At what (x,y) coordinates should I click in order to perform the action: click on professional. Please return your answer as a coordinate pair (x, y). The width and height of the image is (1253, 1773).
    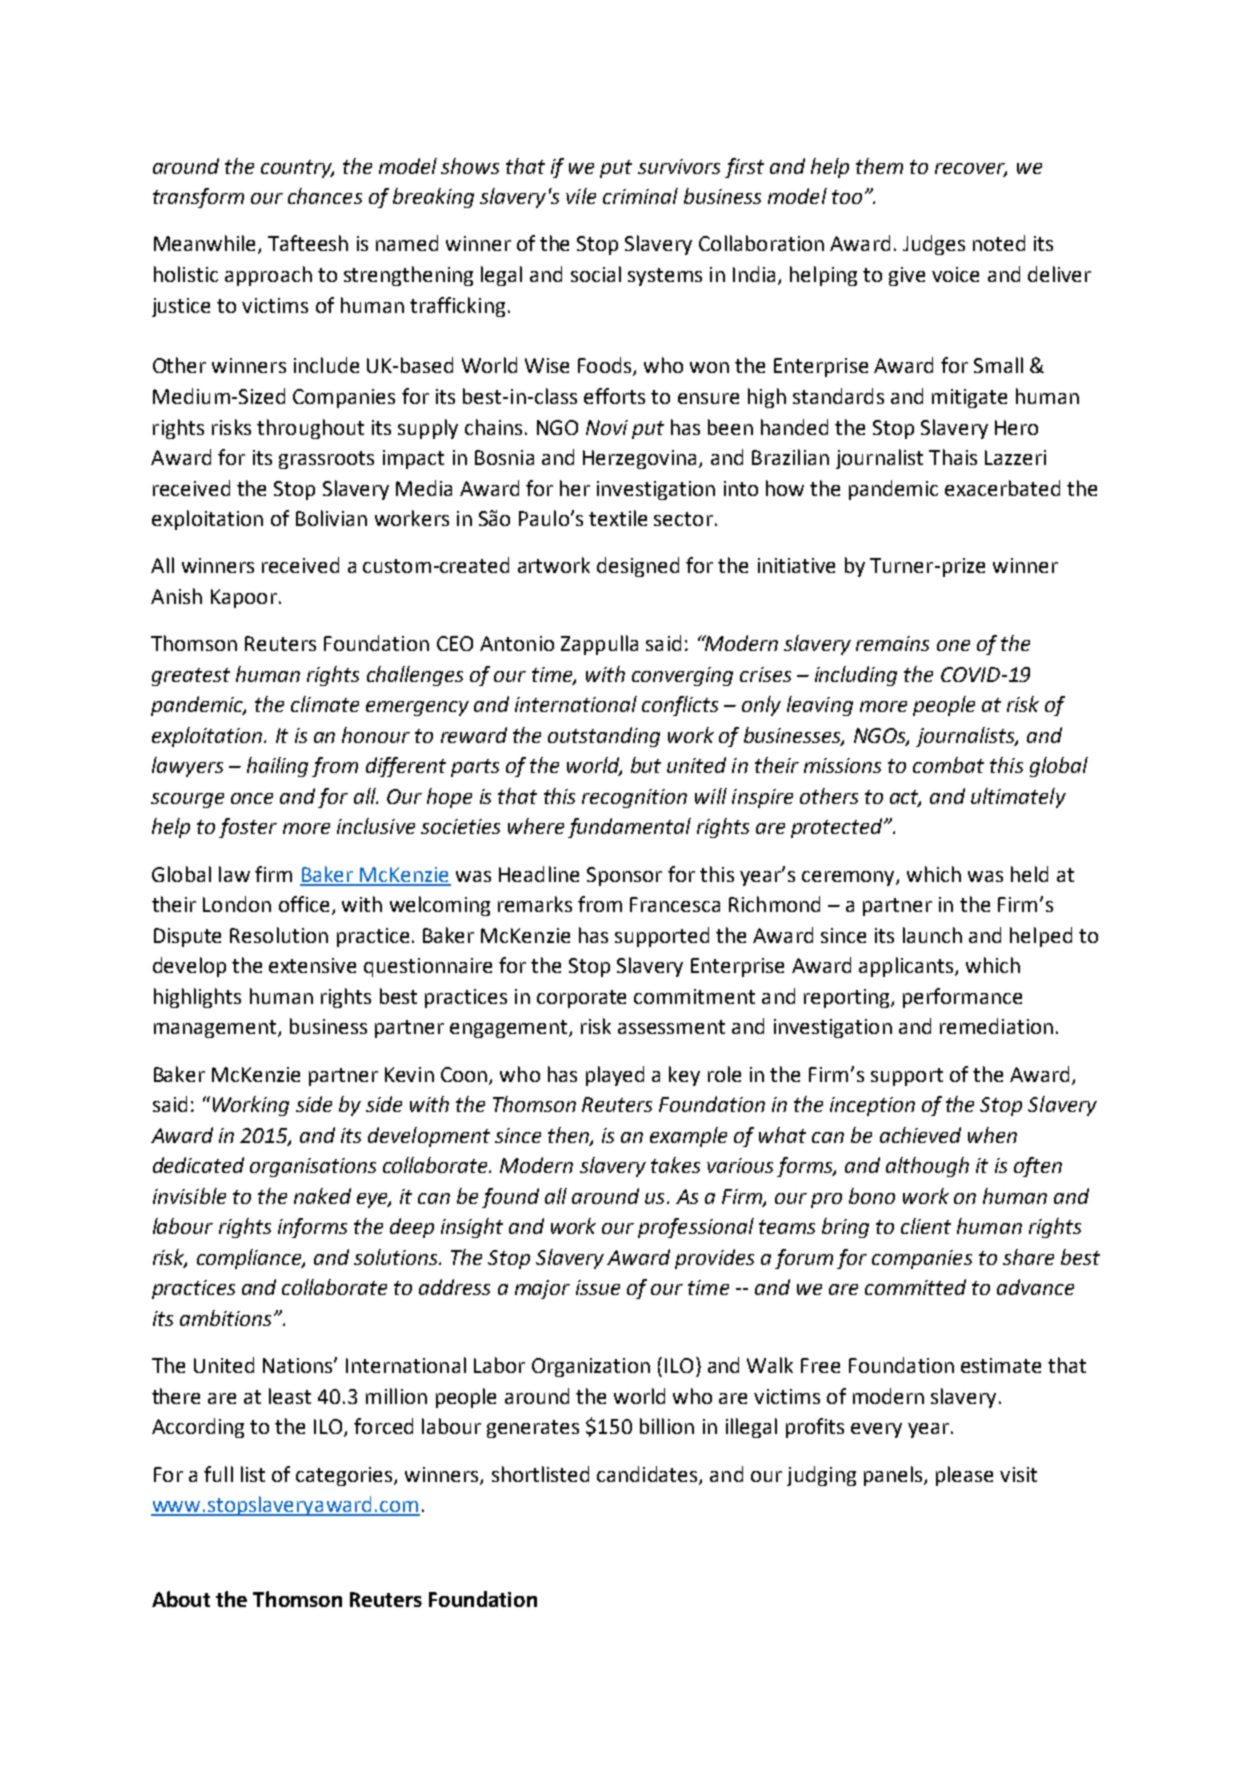
    Looking at the image, I should click on (696, 1228).
